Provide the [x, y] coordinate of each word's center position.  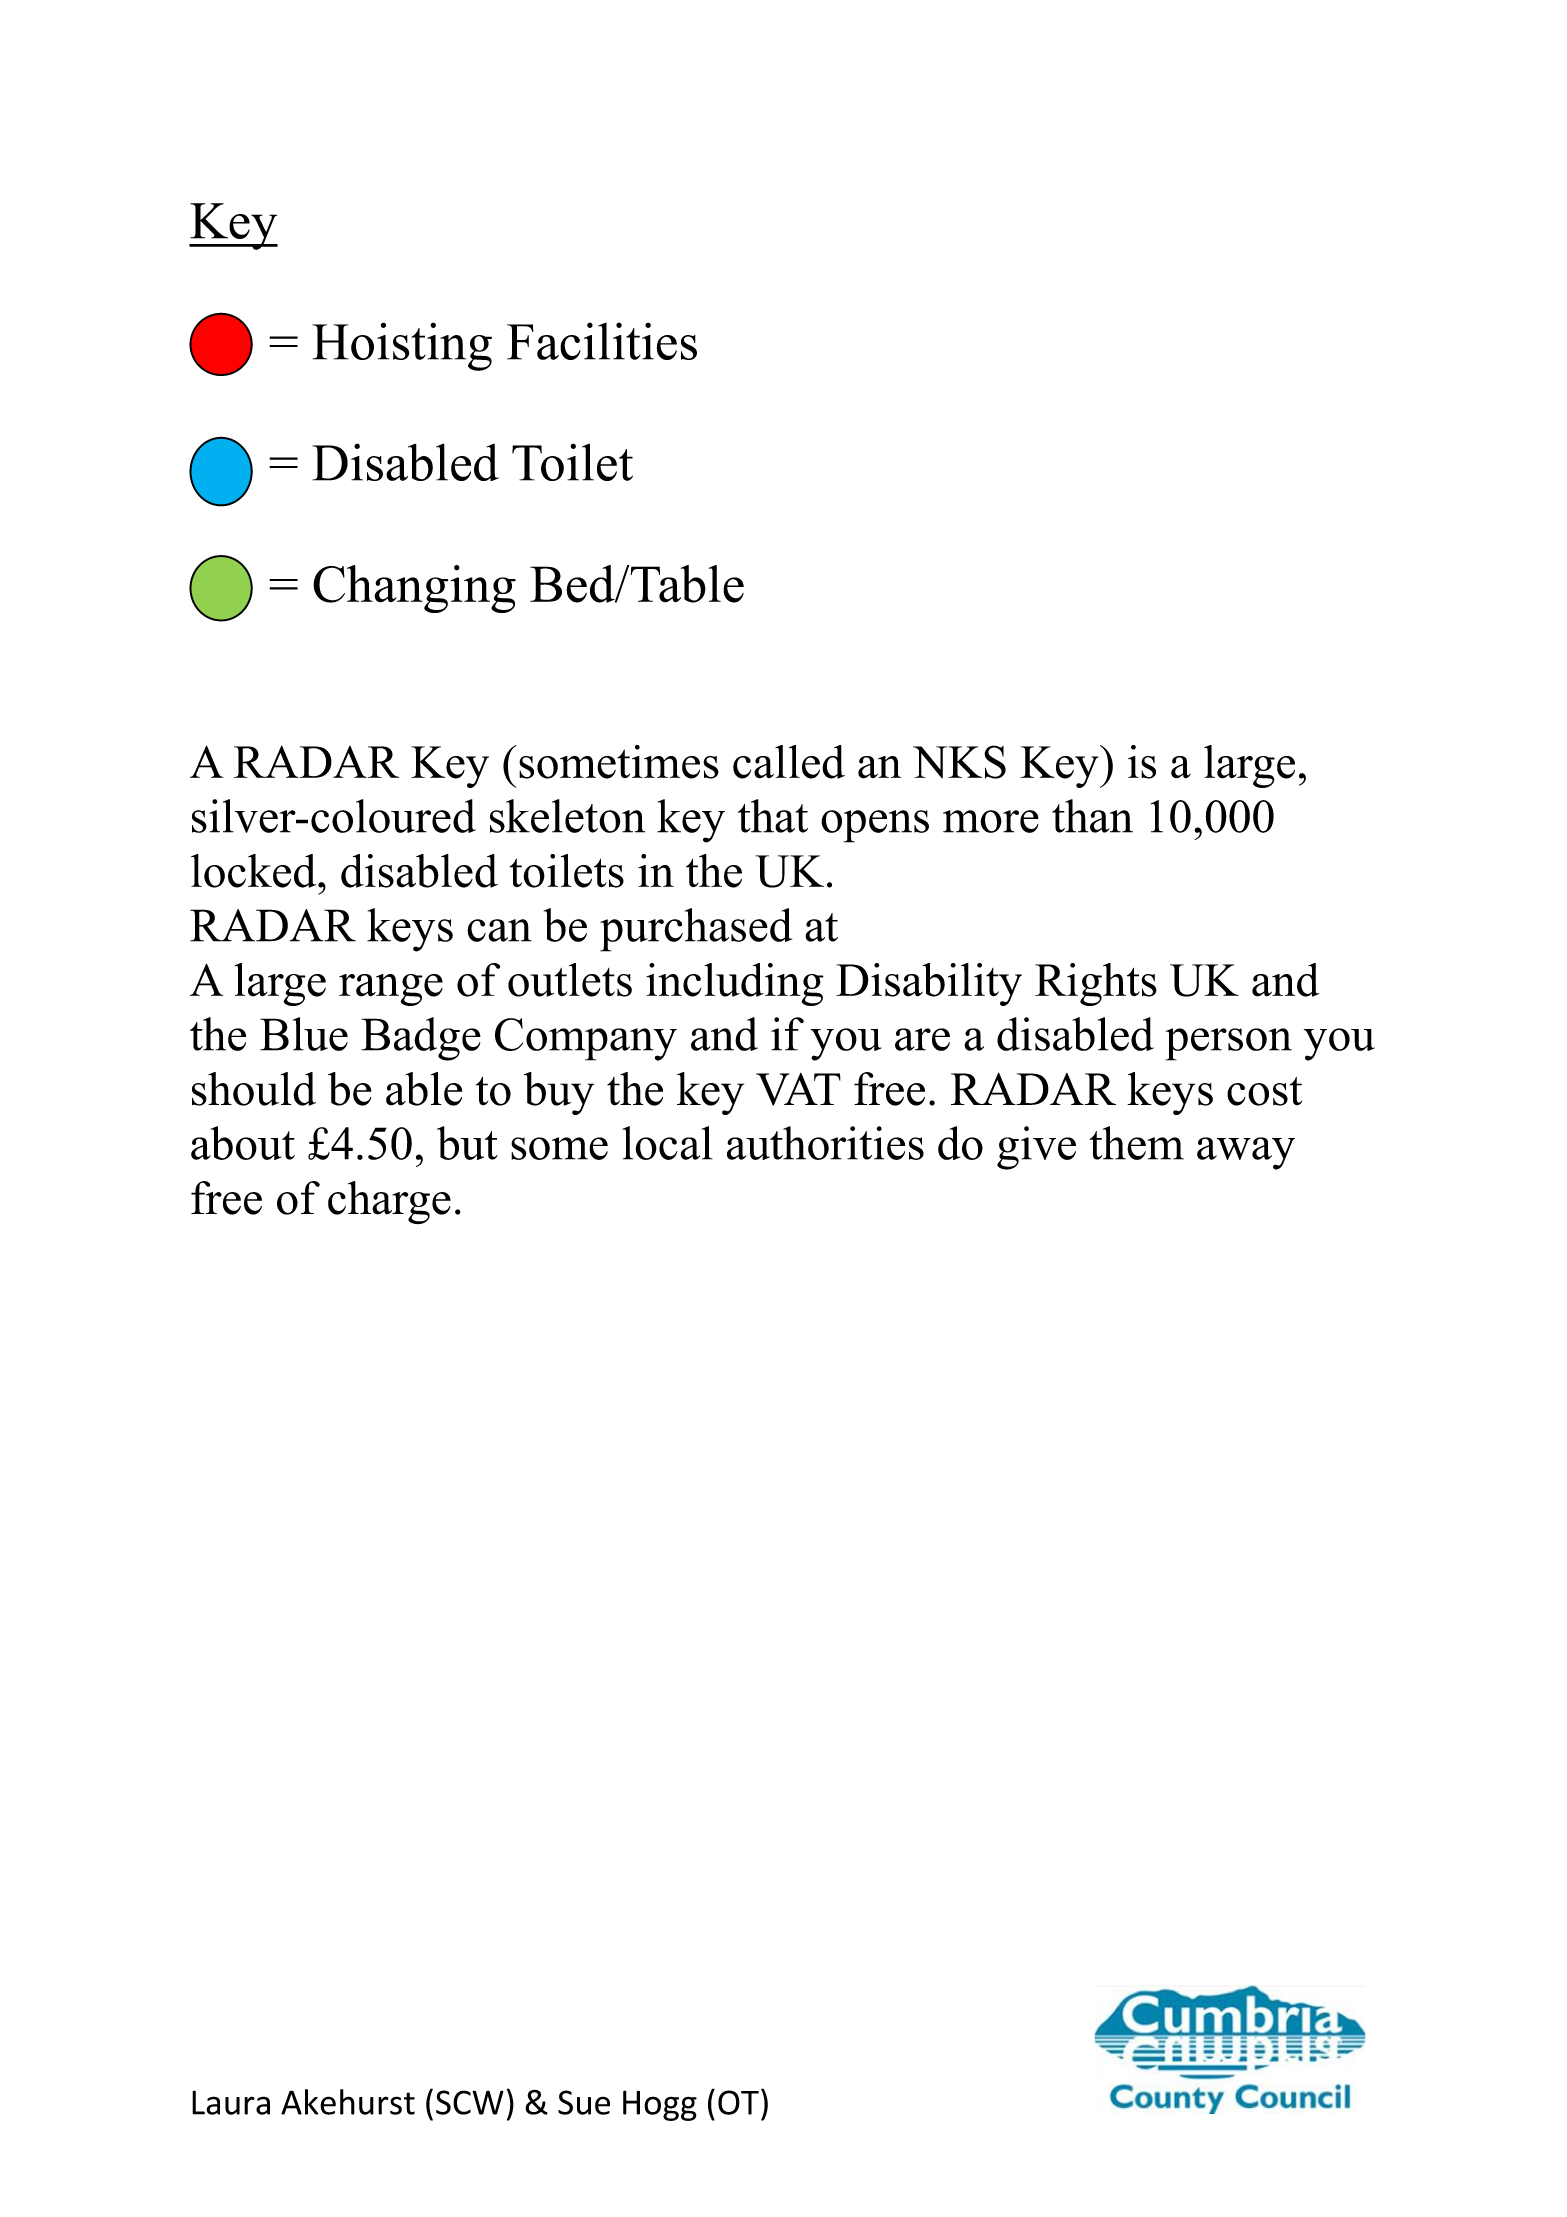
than [1092, 816]
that [773, 816]
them [1137, 1143]
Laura [231, 2102]
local [667, 1143]
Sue [584, 2102]
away [1246, 1153]
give [1036, 1148]
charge [389, 1203]
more [991, 821]
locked [255, 871]
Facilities [602, 341]
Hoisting [402, 346]
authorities [825, 1143]
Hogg [660, 2105]
